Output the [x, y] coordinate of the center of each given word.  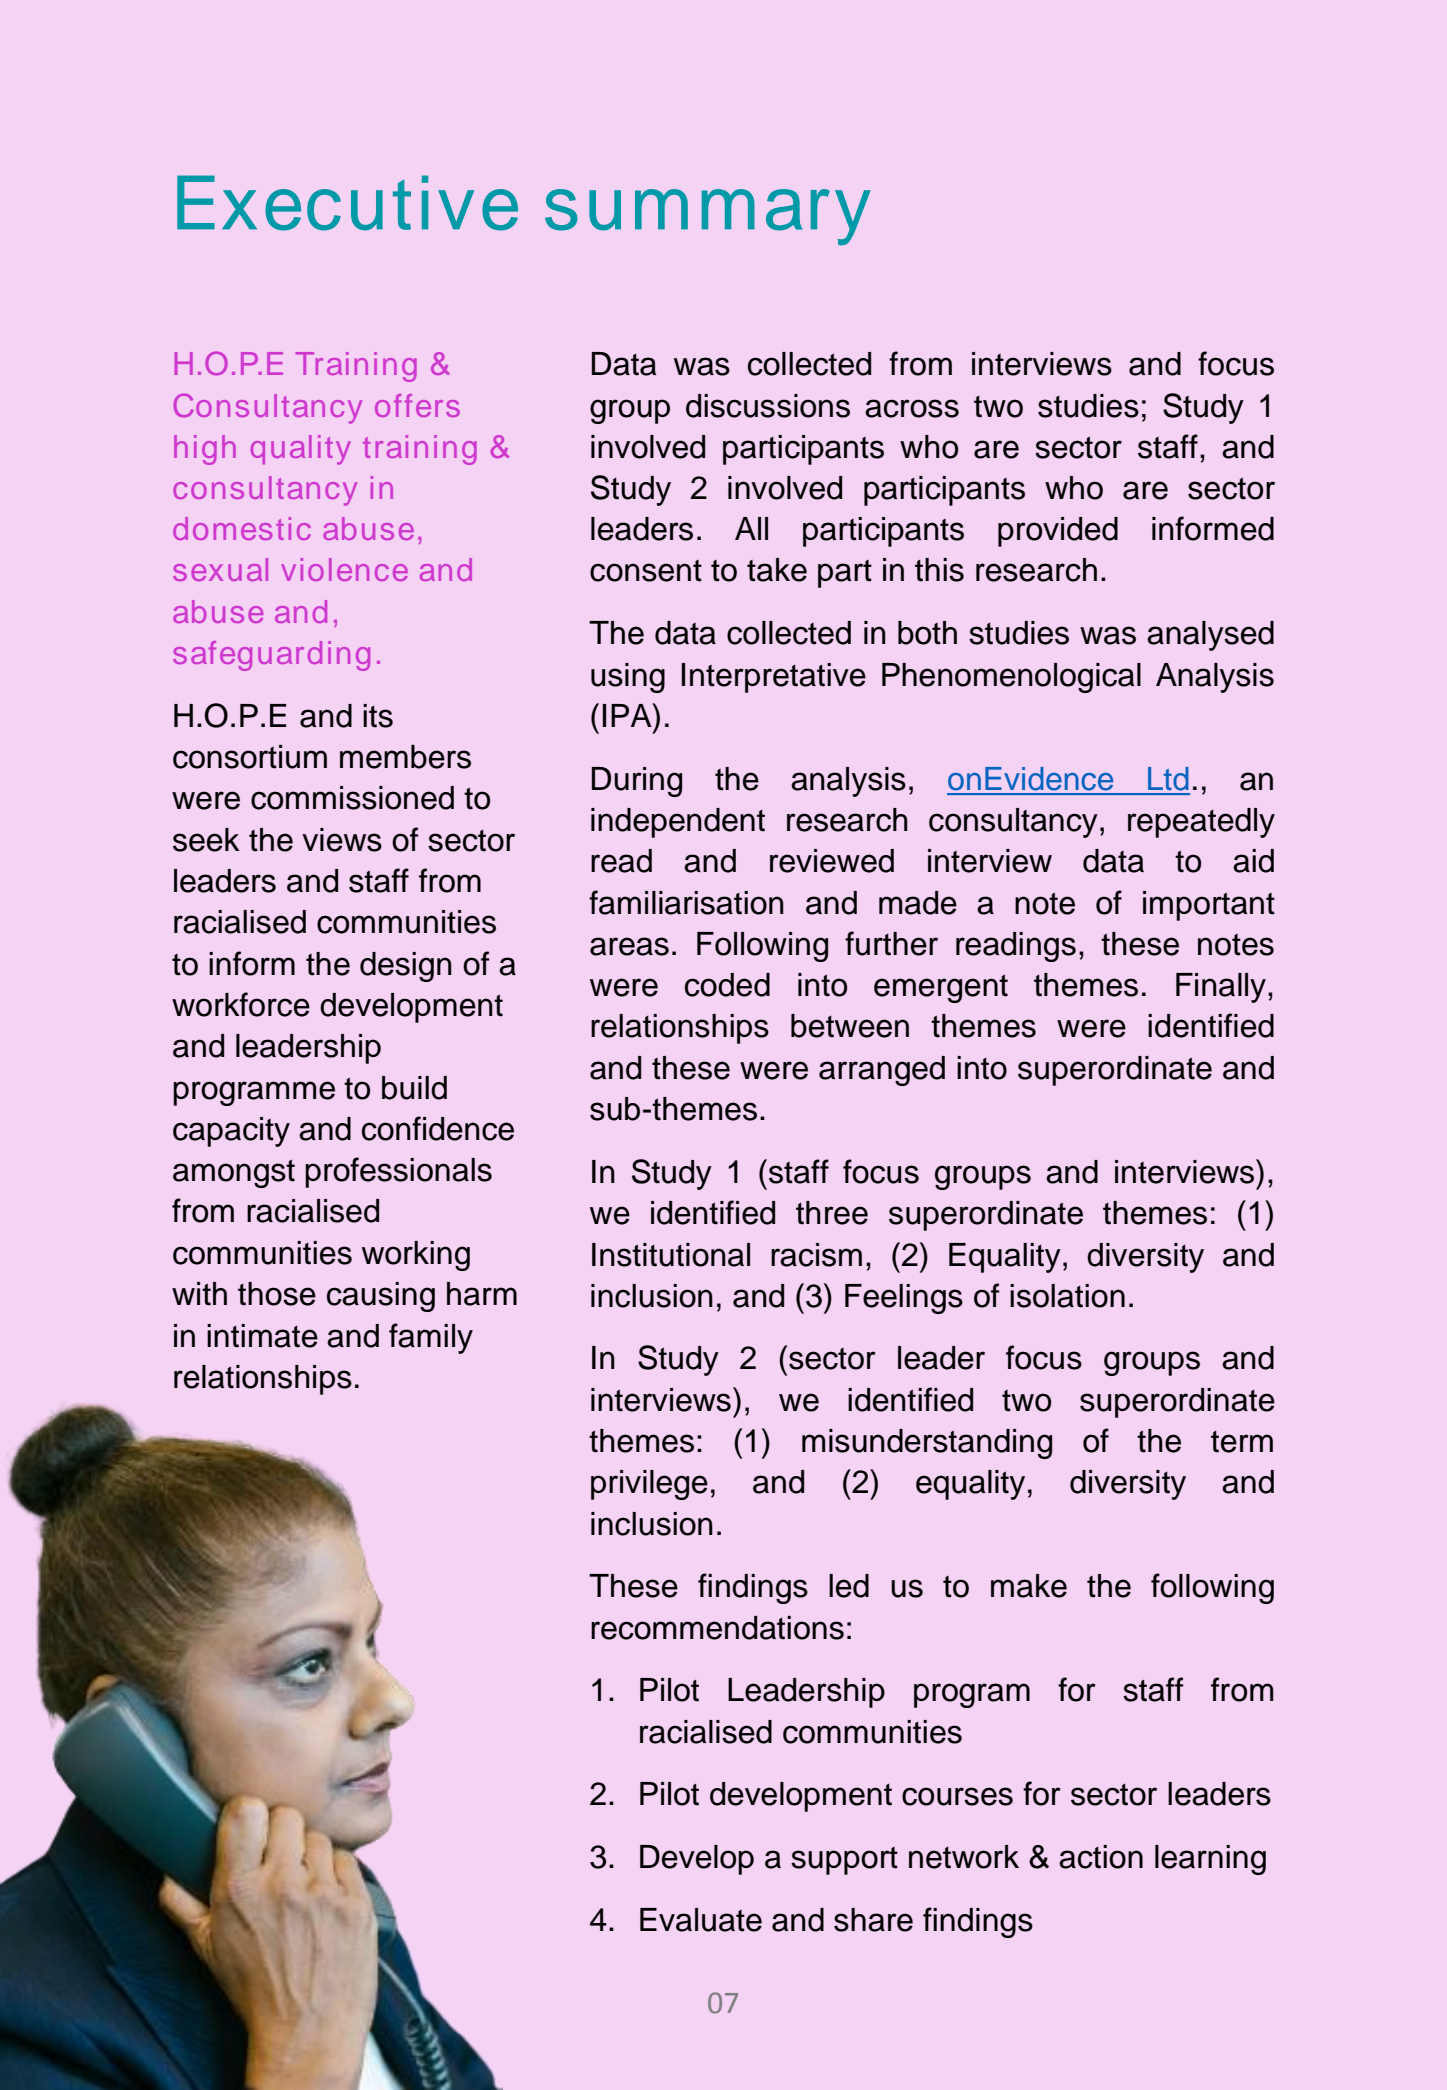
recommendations [717, 1628]
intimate [262, 1336]
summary [708, 217]
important [1209, 906]
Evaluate [701, 1920]
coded [727, 985]
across [912, 408]
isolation [1067, 1296]
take [777, 570]
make [1029, 1586]
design [406, 967]
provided [1058, 532]
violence [344, 569]
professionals [398, 1172]
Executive [347, 203]
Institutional [671, 1255]
